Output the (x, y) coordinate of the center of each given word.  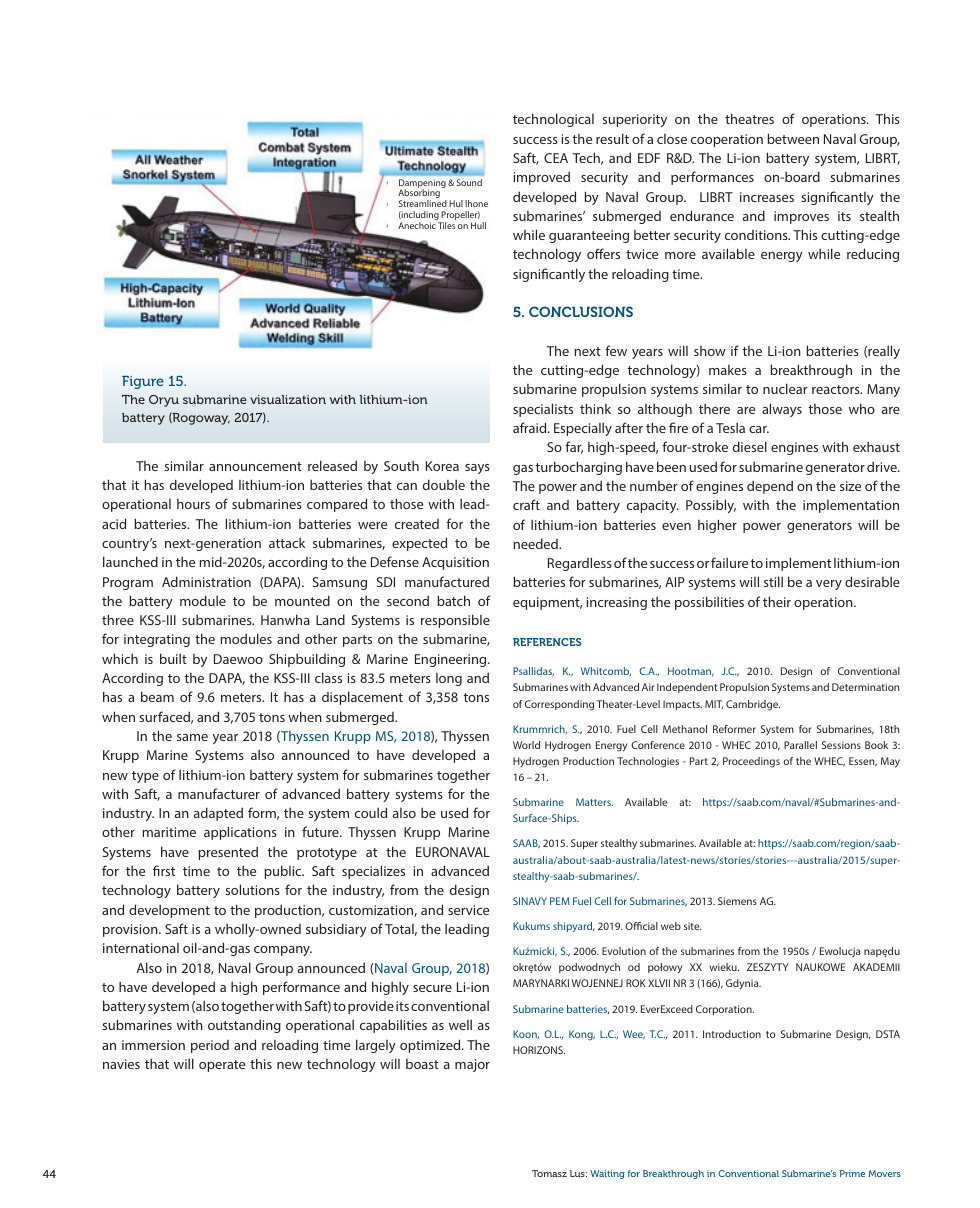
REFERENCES (547, 642)
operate (222, 1066)
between (793, 138)
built (173, 658)
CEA (556, 158)
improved (542, 178)
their (777, 601)
